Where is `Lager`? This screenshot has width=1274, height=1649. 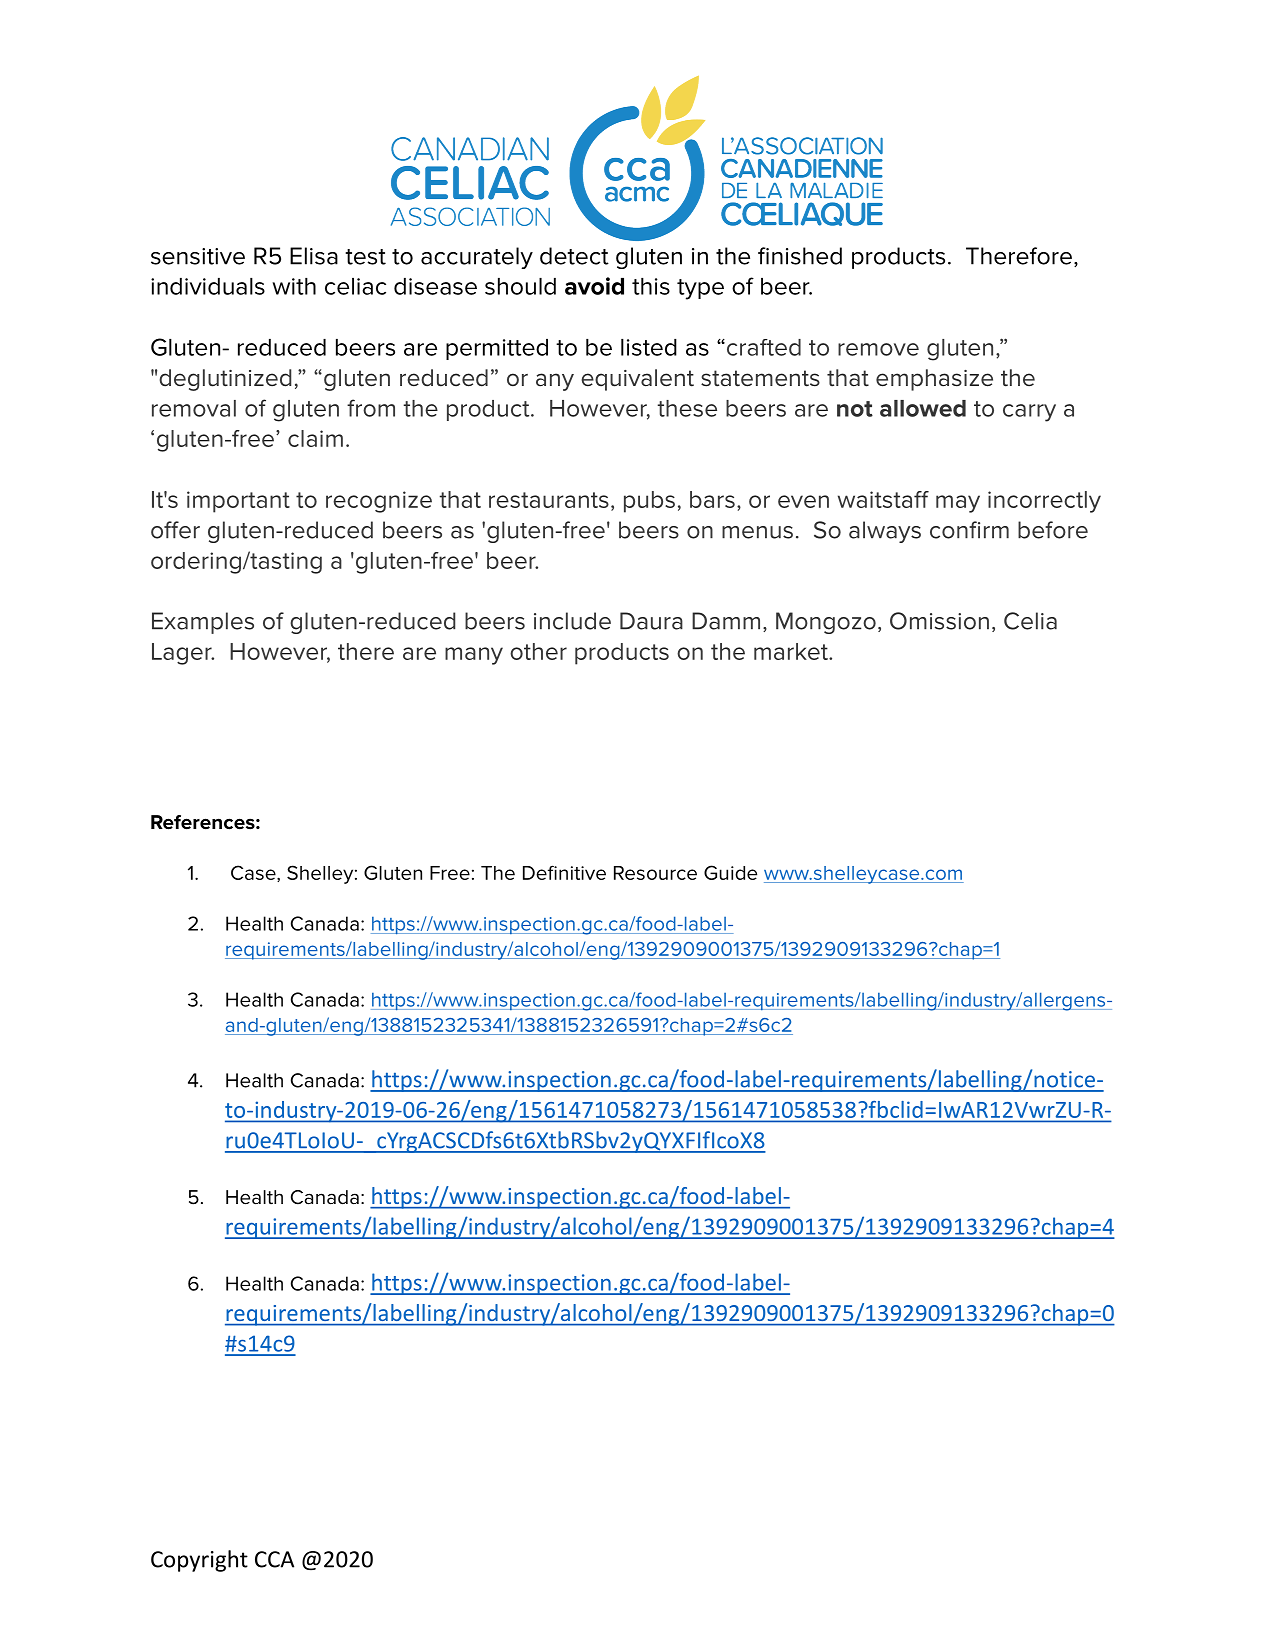 Lager is located at coordinates (183, 654).
